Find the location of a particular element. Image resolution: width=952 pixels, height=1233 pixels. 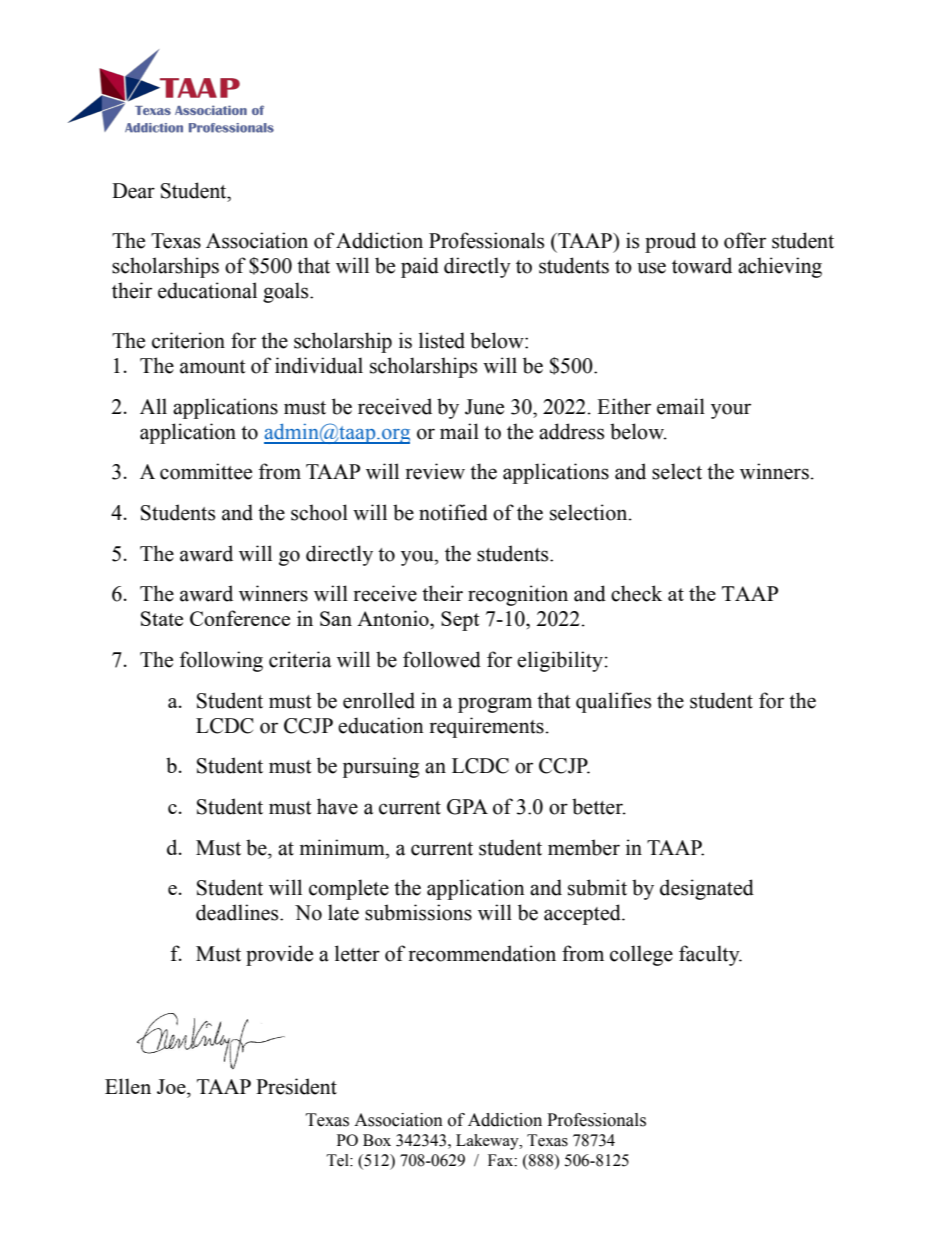

Box is located at coordinates (377, 1140).
